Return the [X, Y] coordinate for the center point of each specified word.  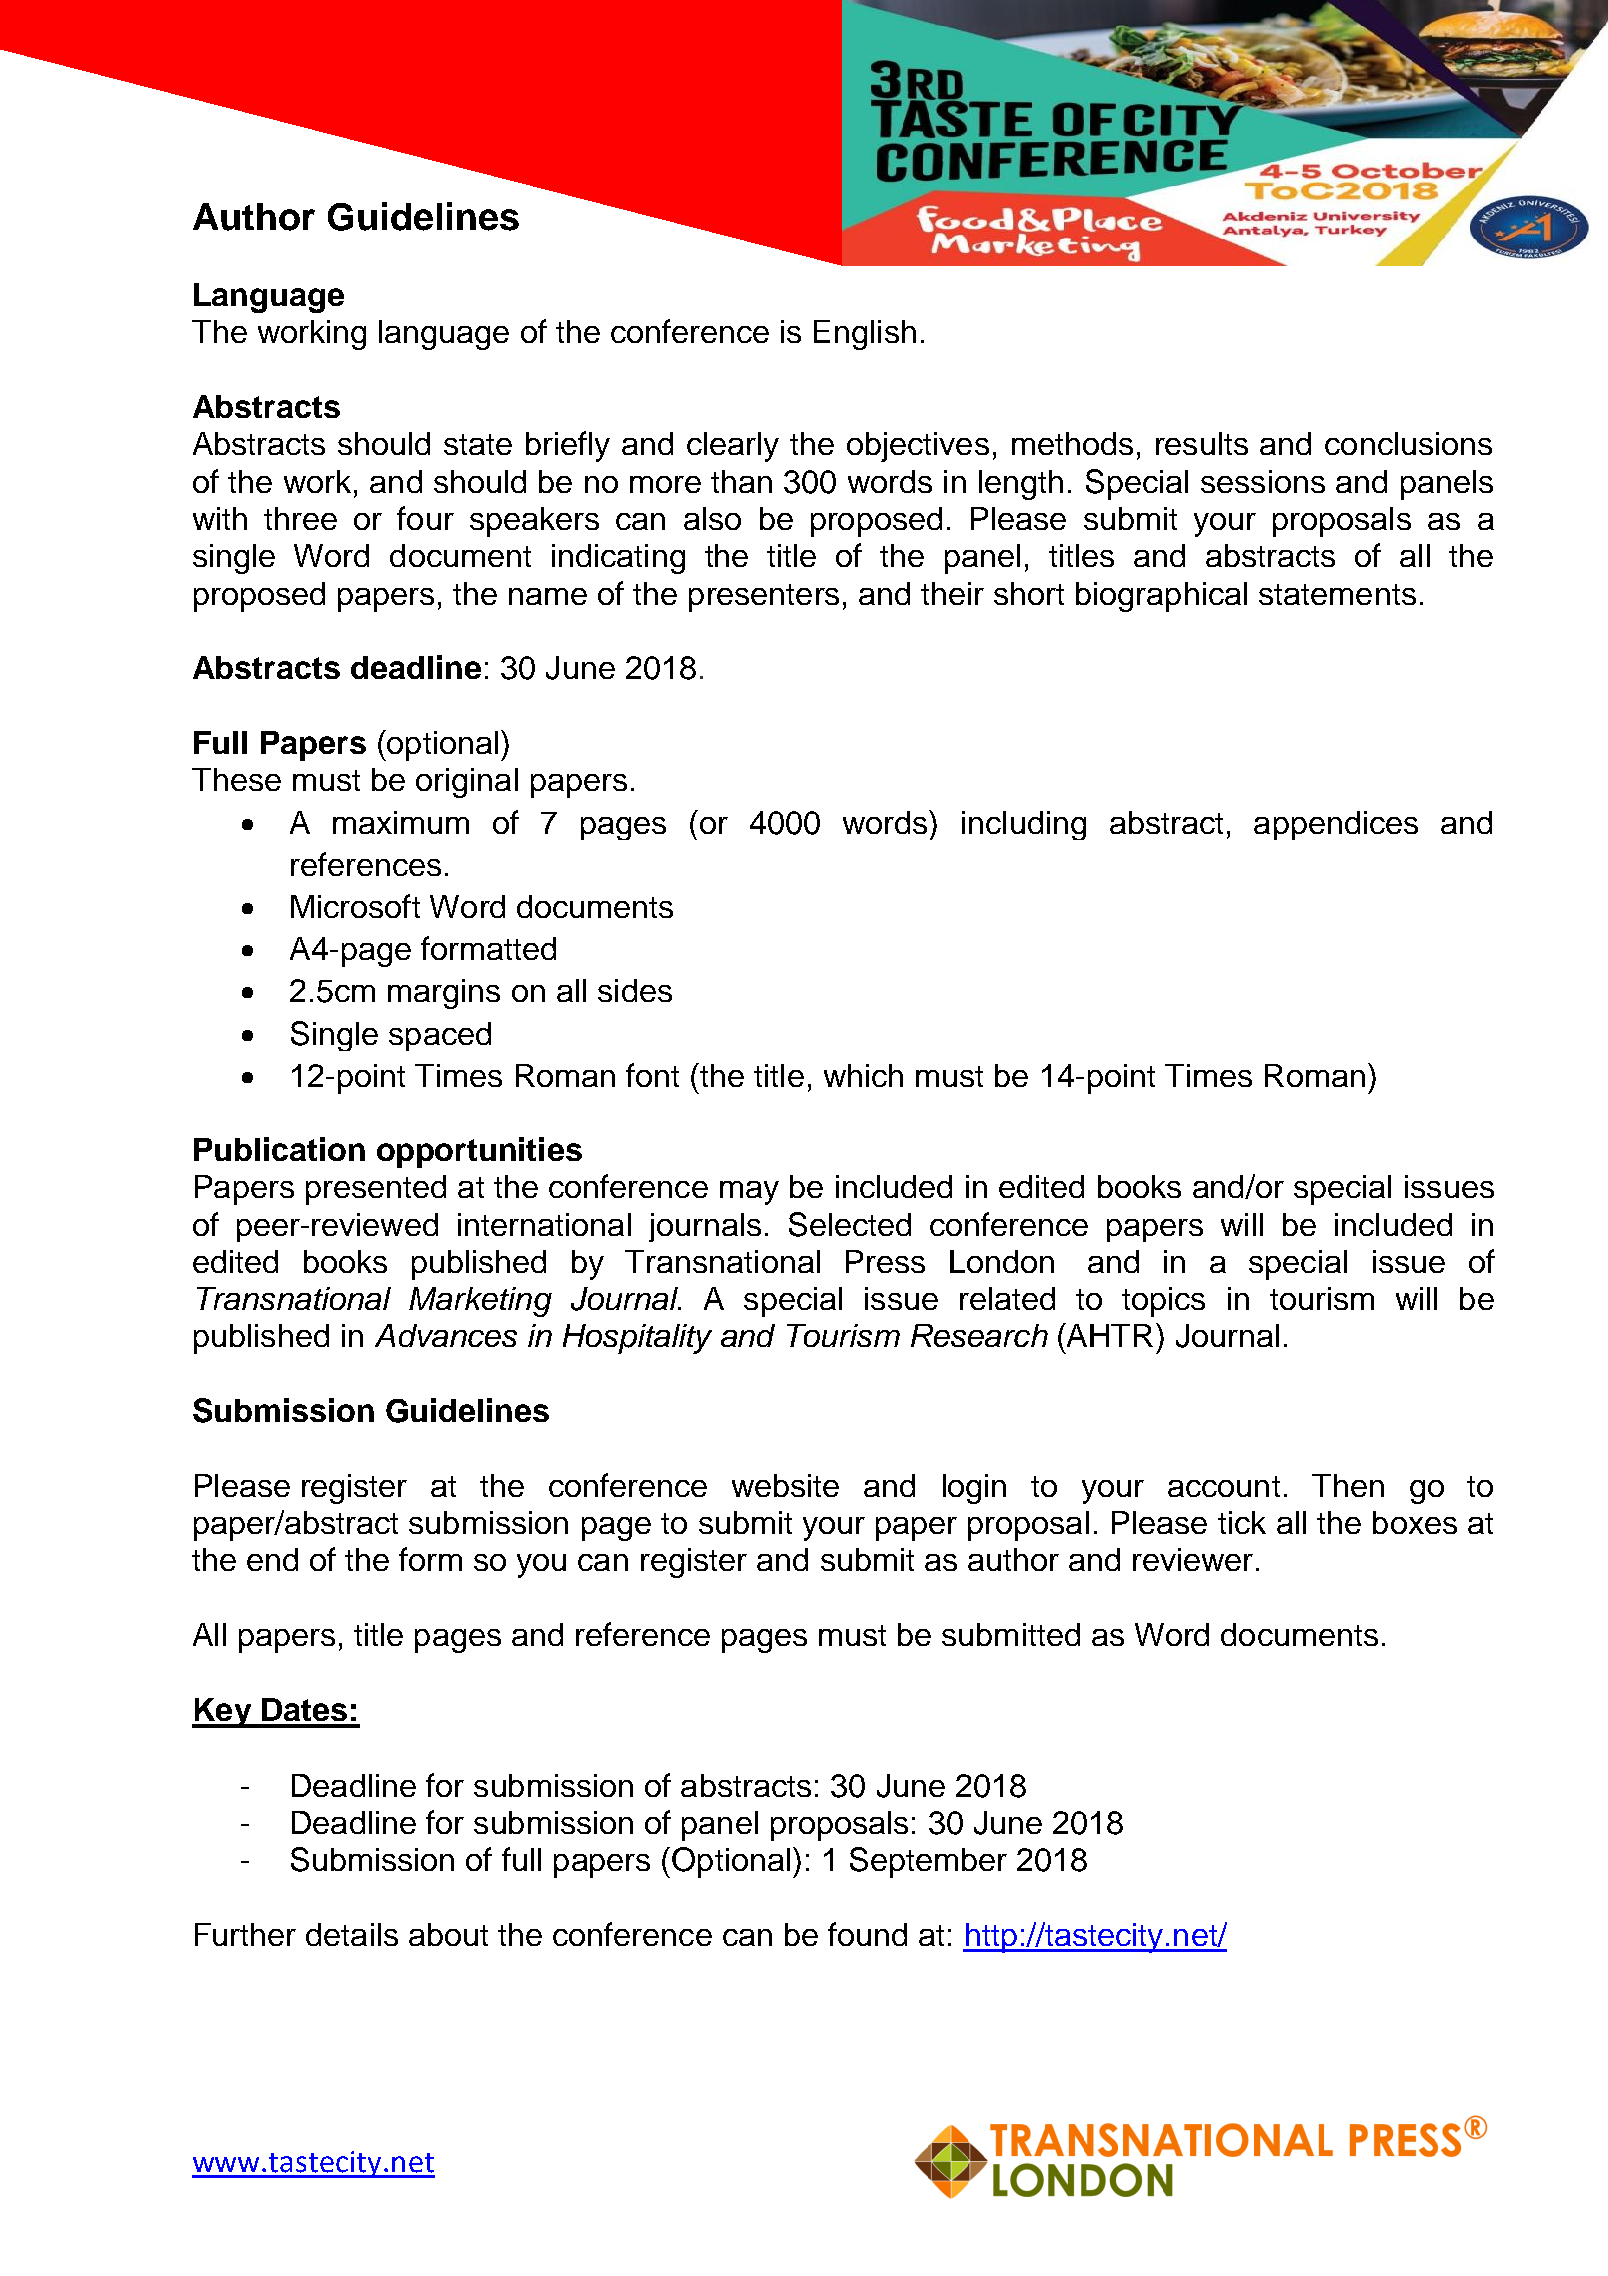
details [352, 1934]
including [1024, 825]
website [785, 1485]
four [425, 518]
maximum [401, 822]
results [1202, 443]
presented [376, 1190]
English [865, 335]
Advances [446, 1335]
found [867, 1934]
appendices [1336, 825]
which [863, 1075]
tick [1242, 1522]
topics [1163, 1302]
